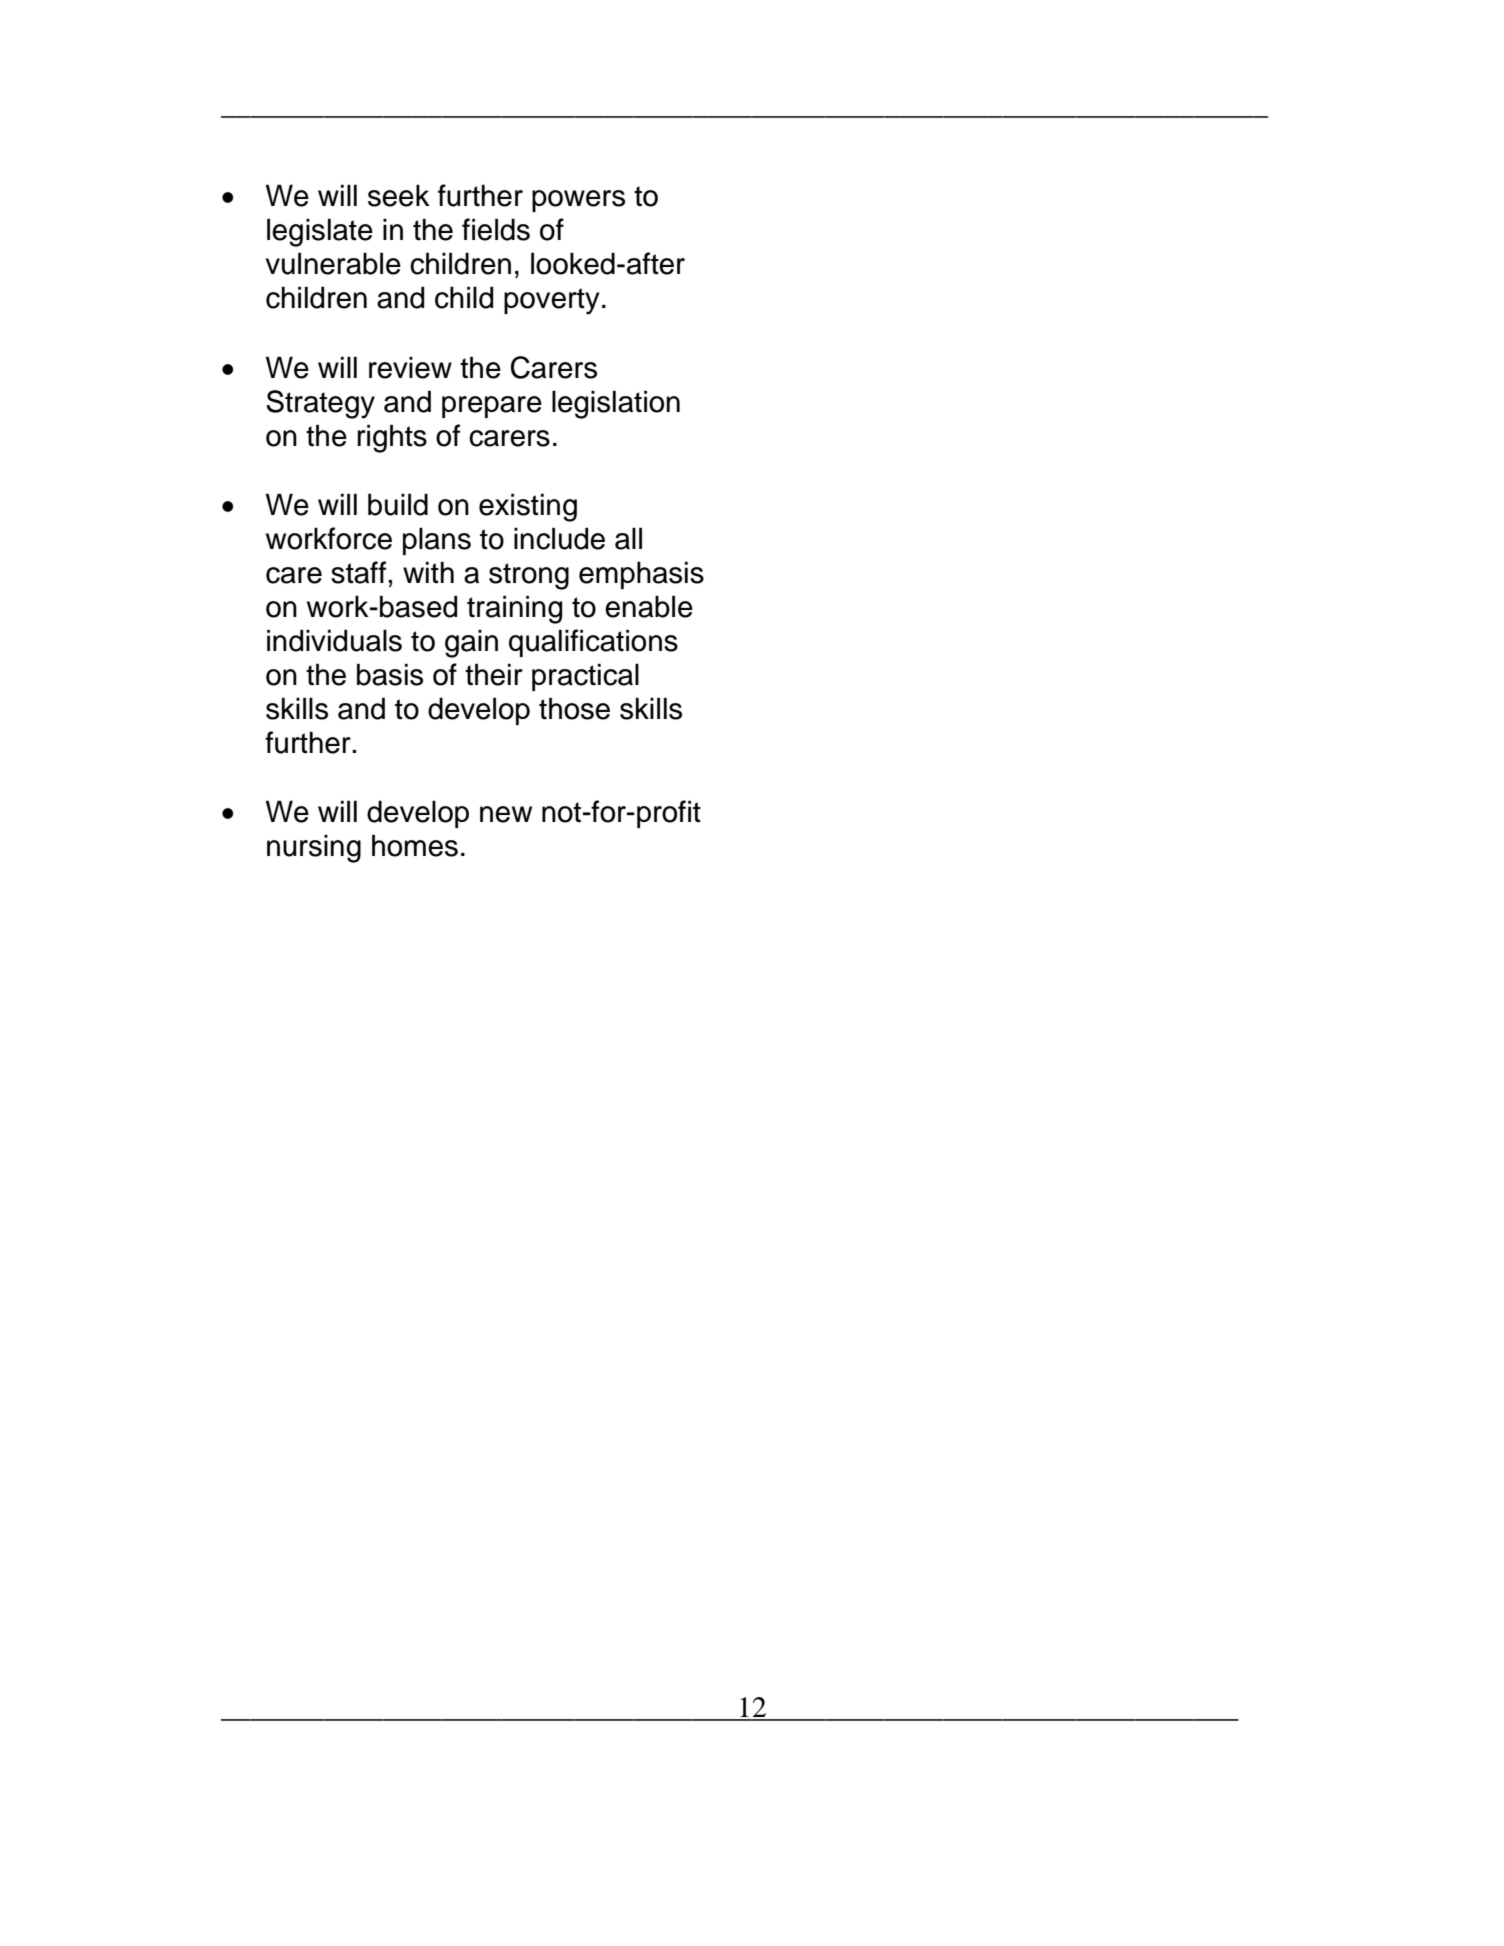 This screenshot has width=1504, height=1946. I want to click on fields, so click(496, 229).
